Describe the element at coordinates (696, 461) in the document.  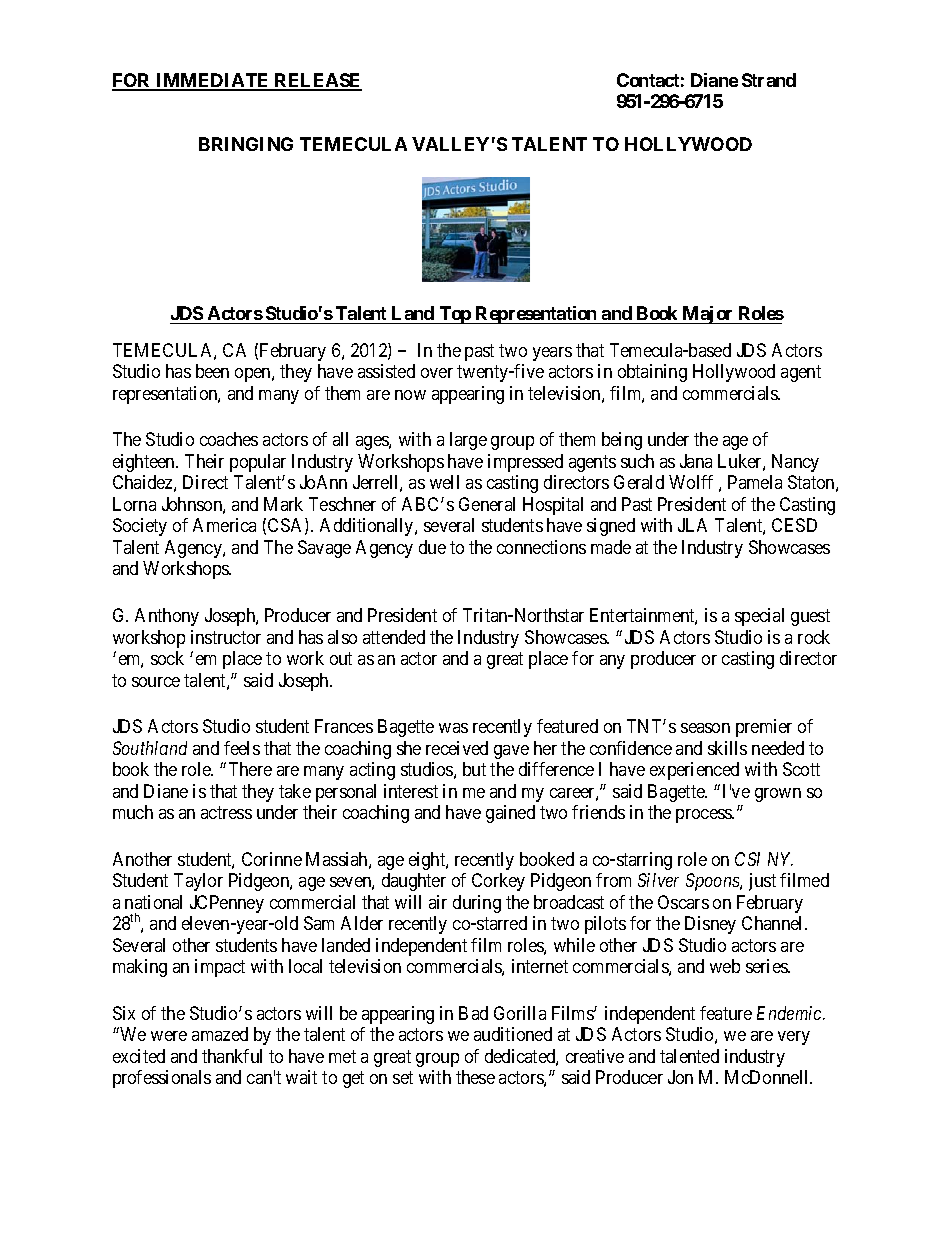
I see `Jana` at that location.
